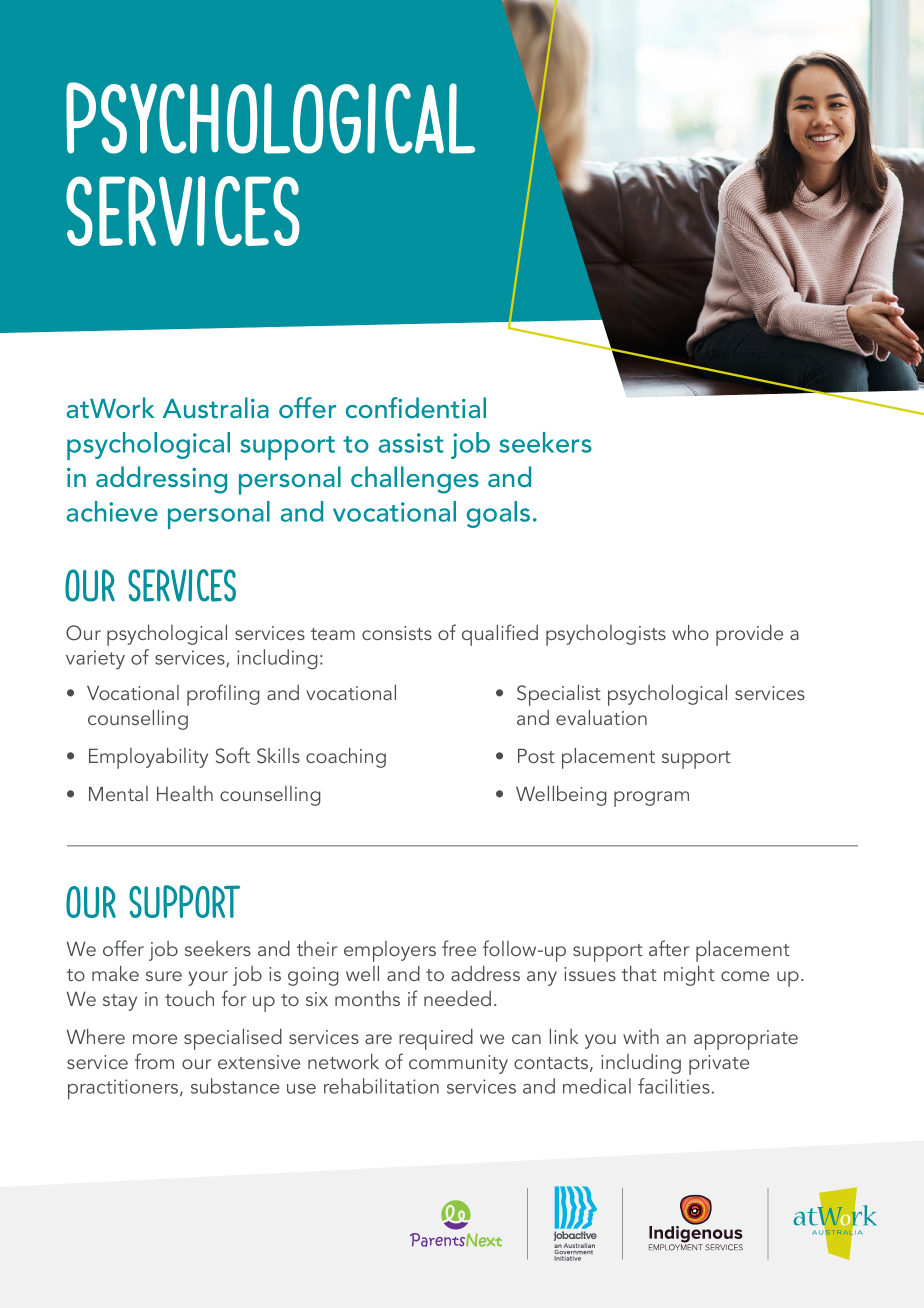 This screenshot has width=924, height=1308. Describe the element at coordinates (498, 514) in the screenshot. I see `goals` at that location.
